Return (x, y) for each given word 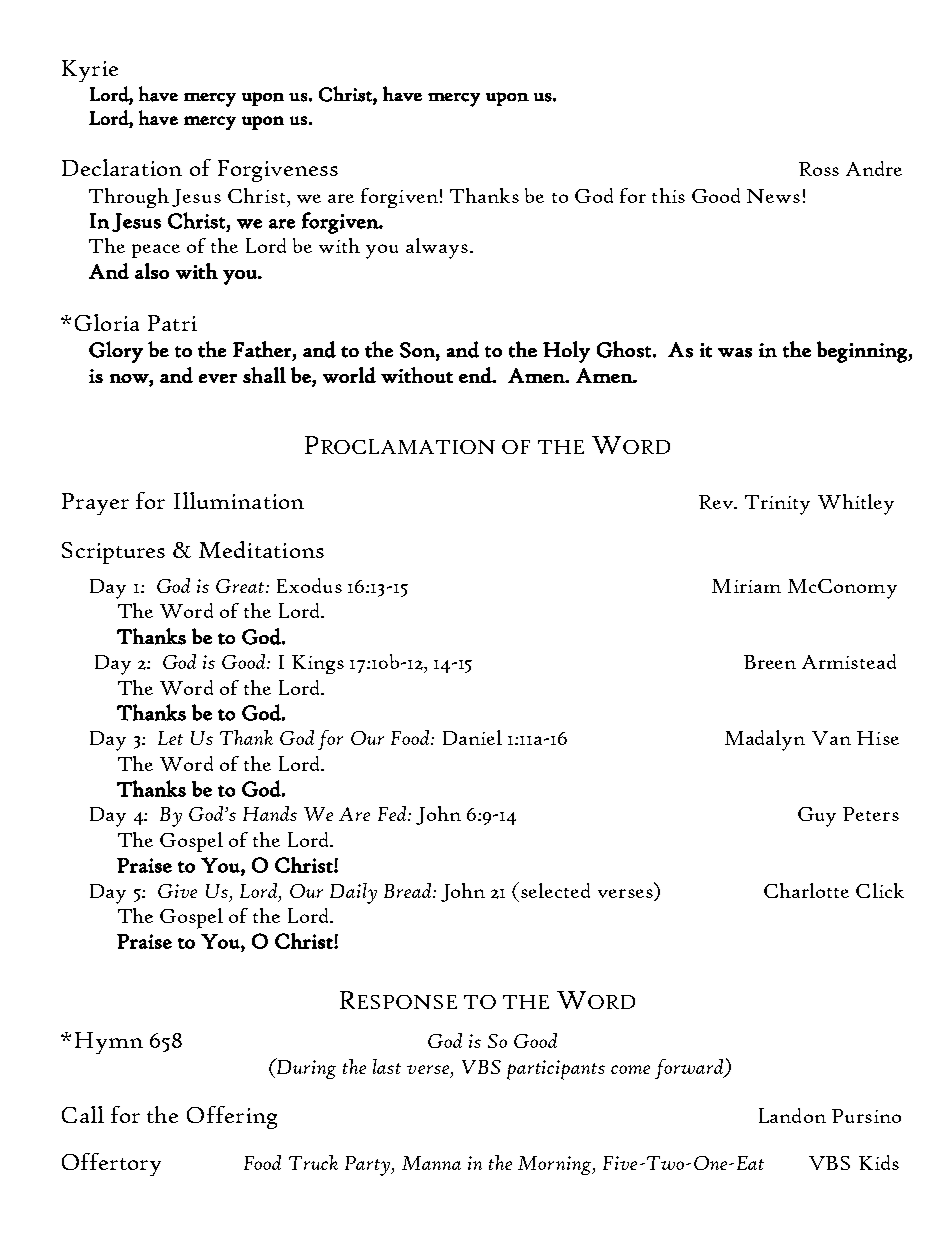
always (437, 248)
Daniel (472, 737)
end (476, 375)
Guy (817, 817)
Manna (431, 1163)
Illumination (239, 500)
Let (170, 738)
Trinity (777, 505)
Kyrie (90, 71)
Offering (232, 1117)
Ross (819, 169)
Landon (792, 1115)
